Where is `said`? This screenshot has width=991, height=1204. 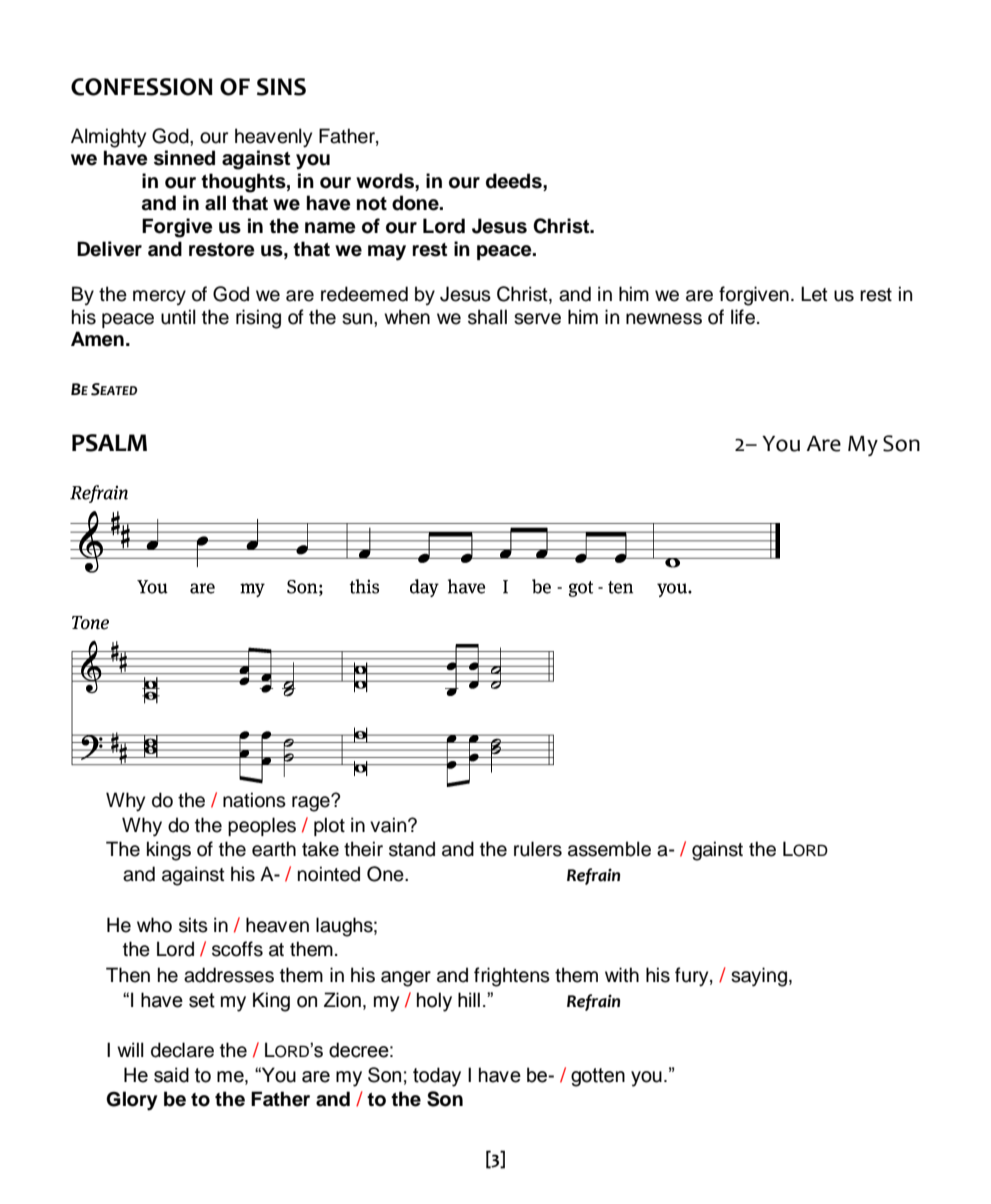
said is located at coordinates (171, 1075).
